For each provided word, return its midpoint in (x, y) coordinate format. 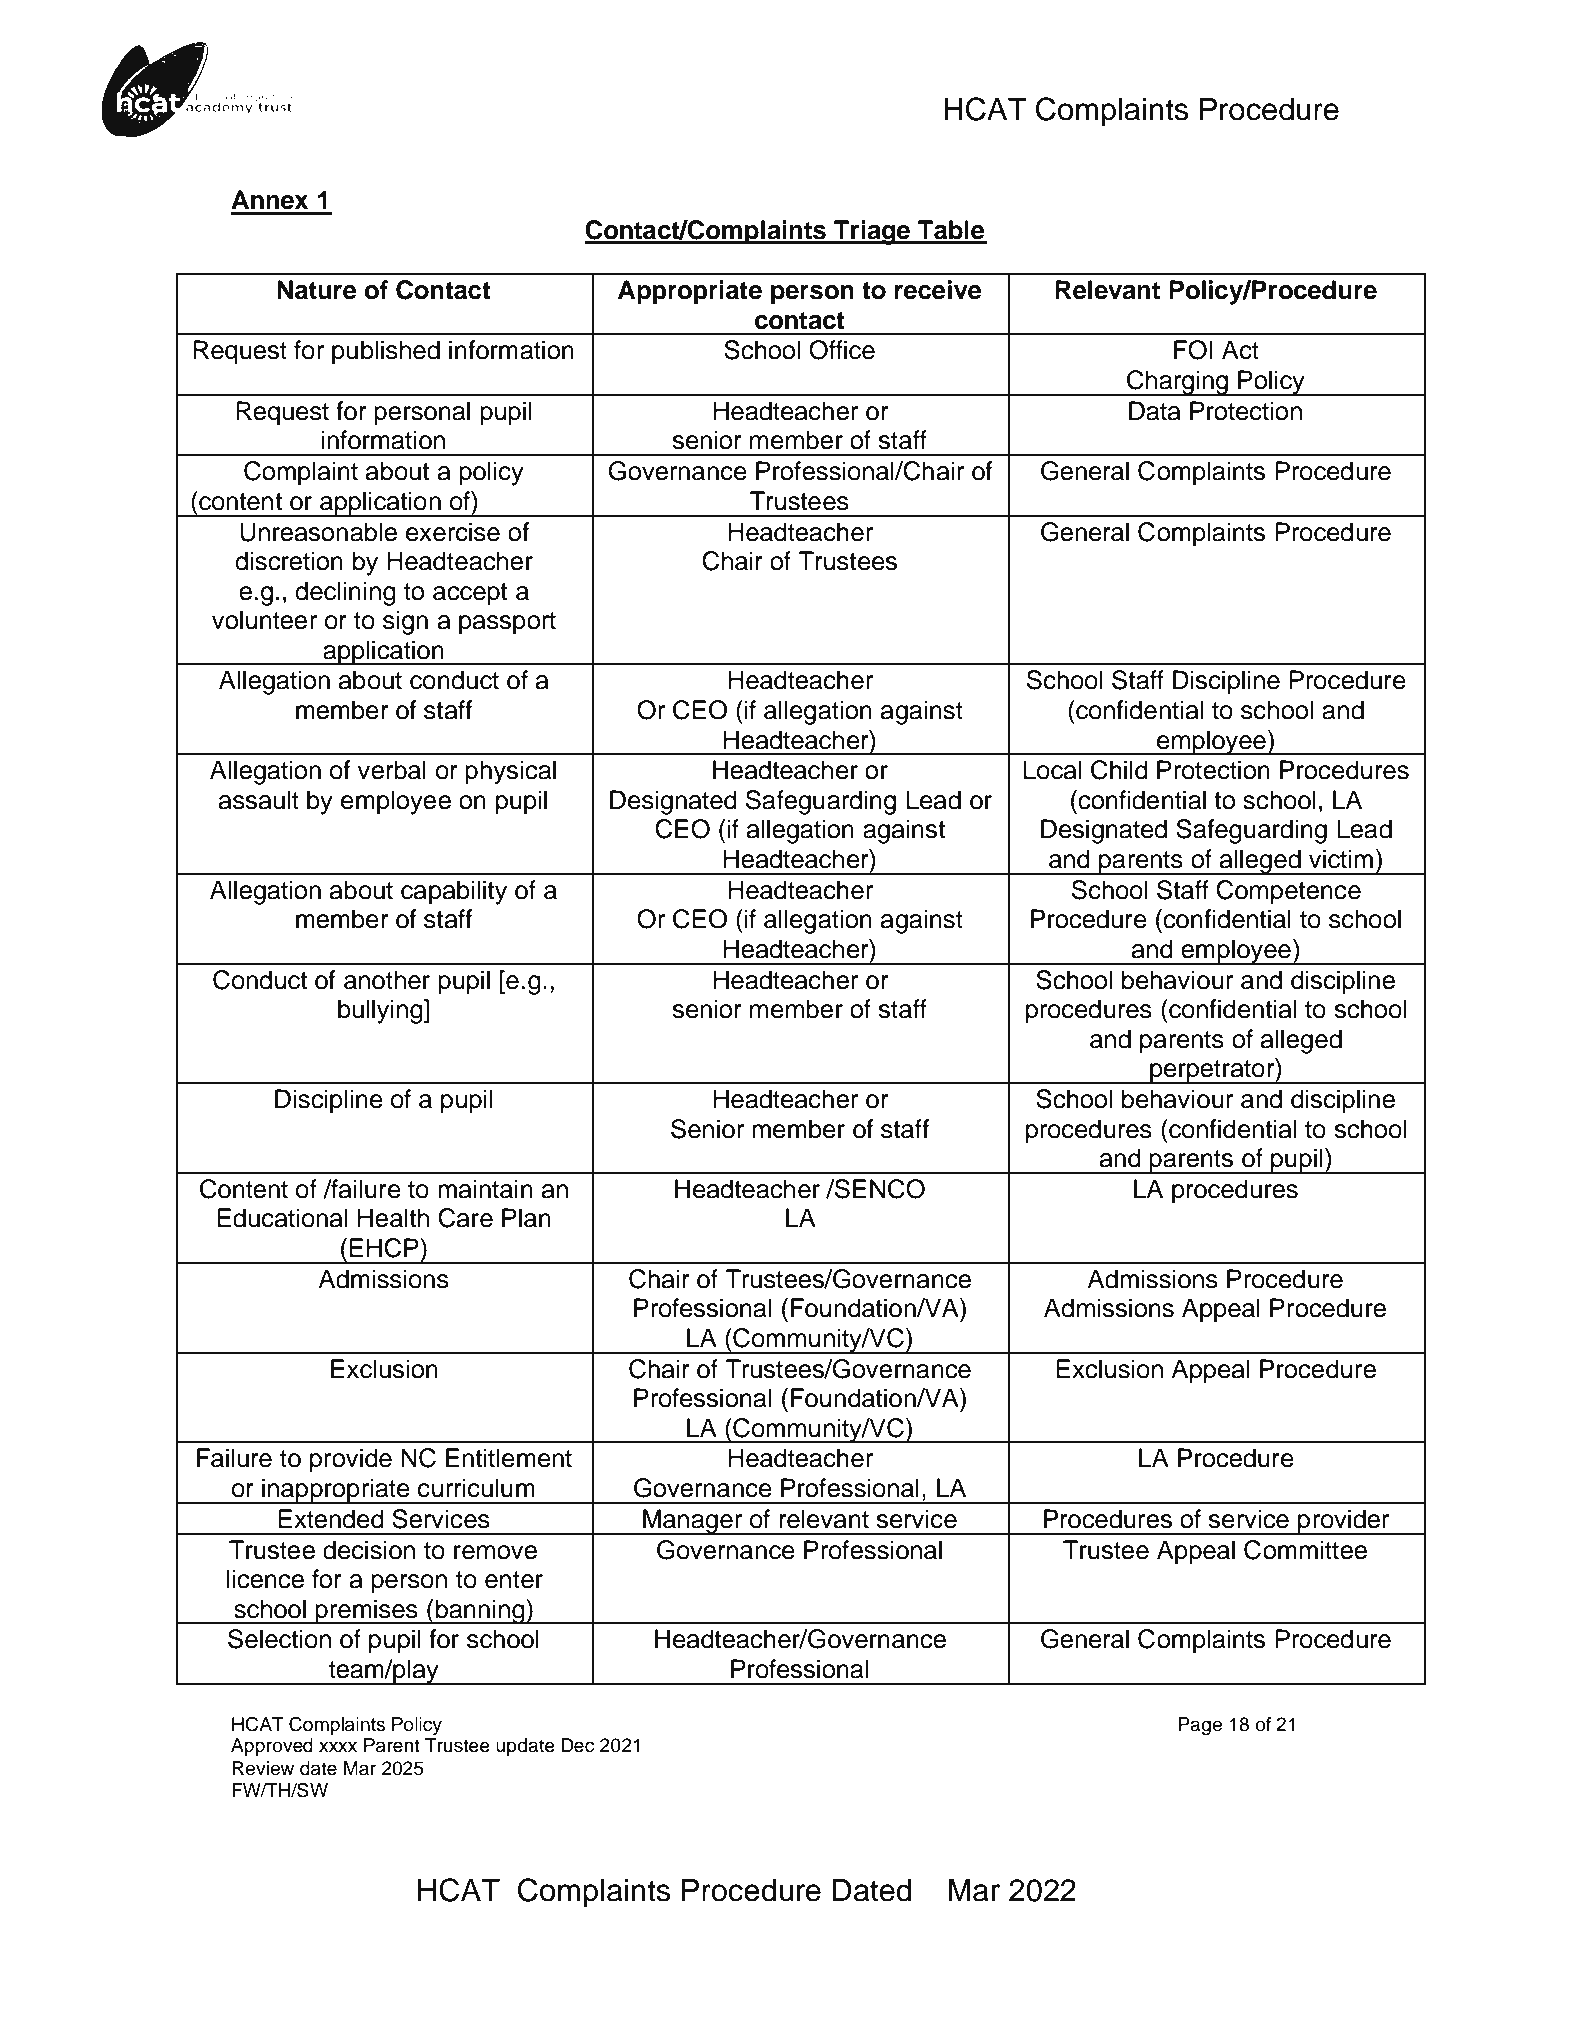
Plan (526, 1218)
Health (393, 1218)
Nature (317, 290)
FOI (1193, 350)
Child (1119, 770)
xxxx (338, 1747)
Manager (693, 1522)
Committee (1305, 1550)
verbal (391, 770)
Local (1052, 770)
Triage (872, 232)
